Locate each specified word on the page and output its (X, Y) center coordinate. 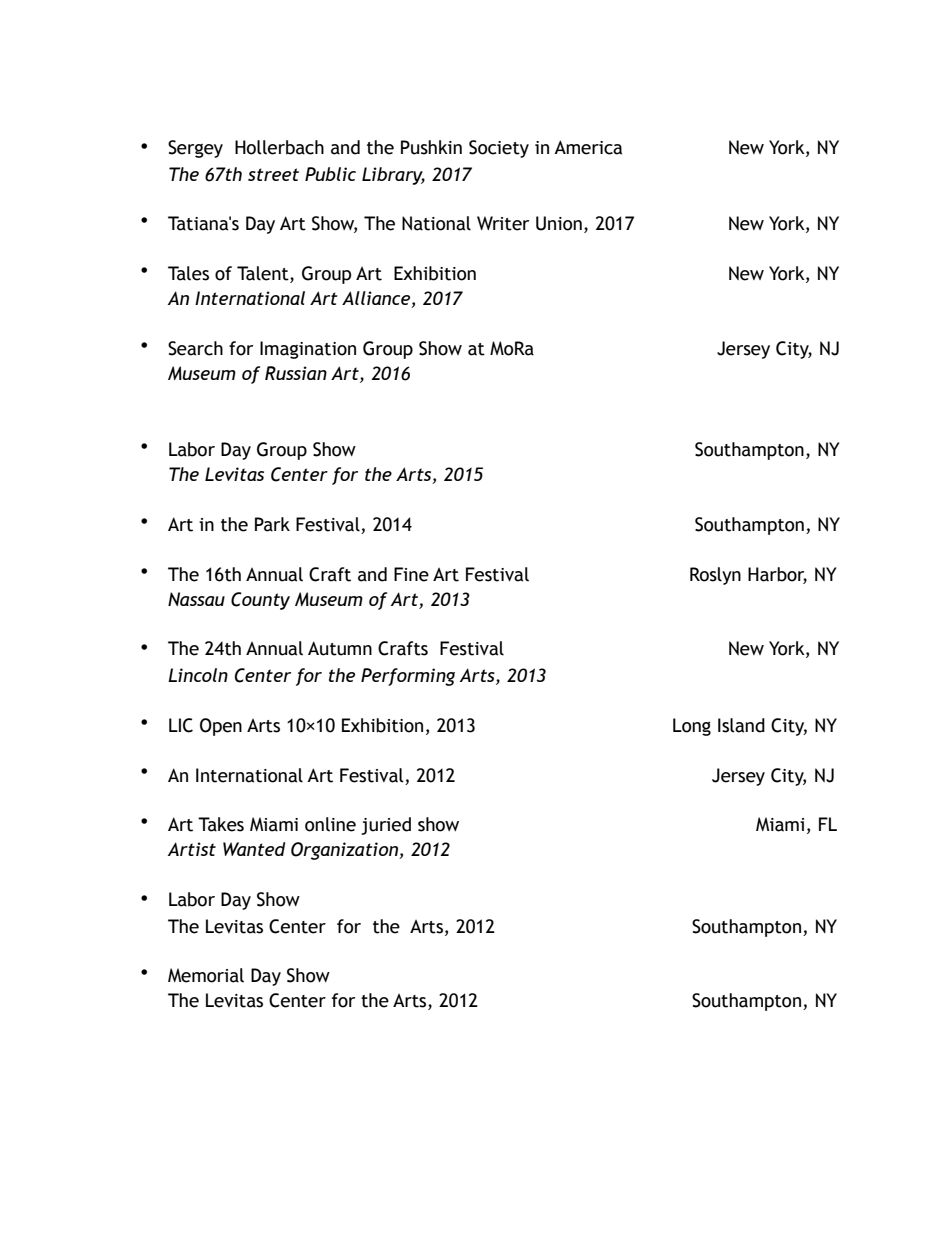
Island (741, 725)
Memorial (206, 975)
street (273, 174)
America (588, 147)
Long (692, 727)
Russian (296, 373)
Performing (408, 677)
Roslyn (715, 576)
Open (221, 727)
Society (499, 149)
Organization (345, 851)
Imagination (308, 350)
